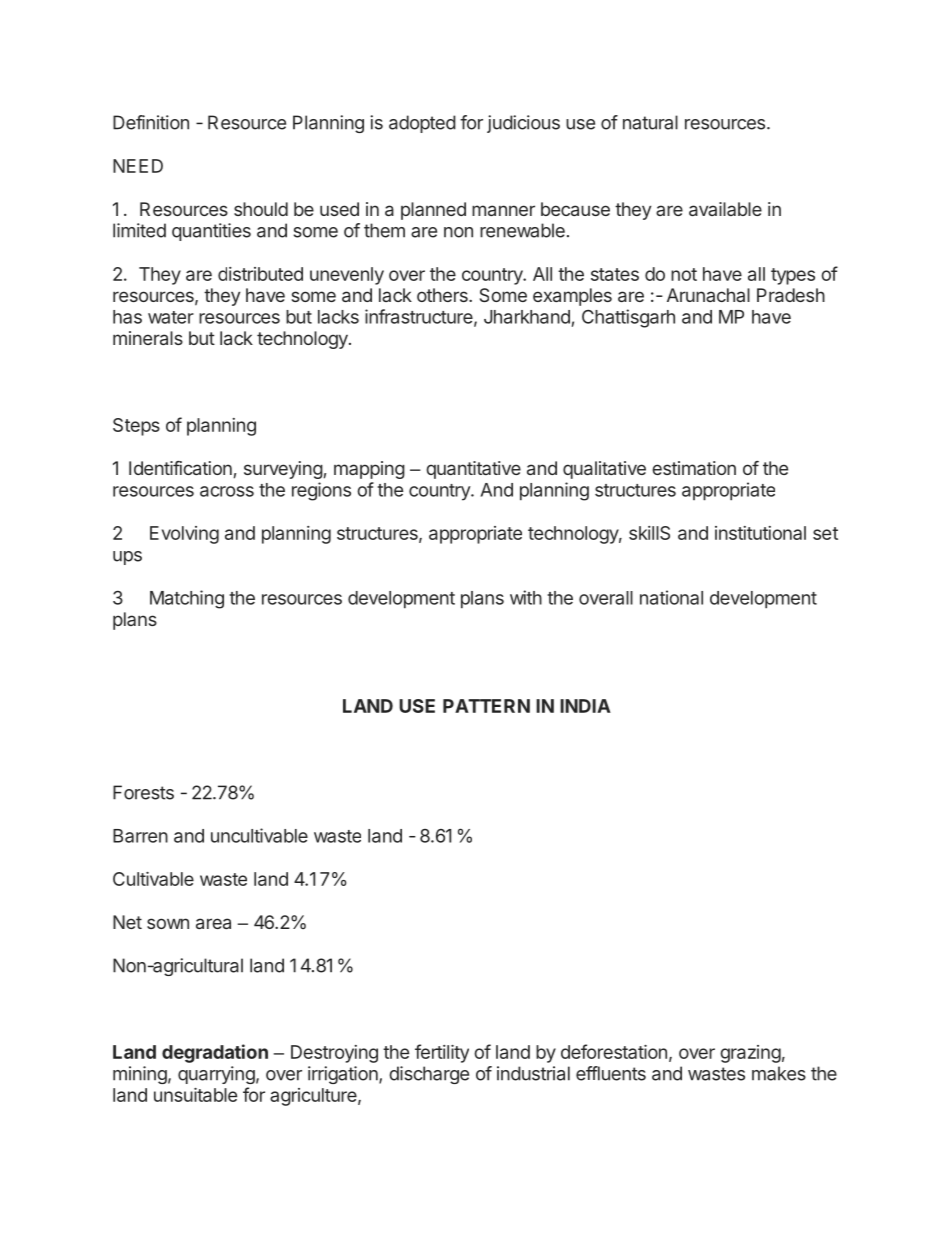  I want to click on PATTERN, so click(486, 706).
